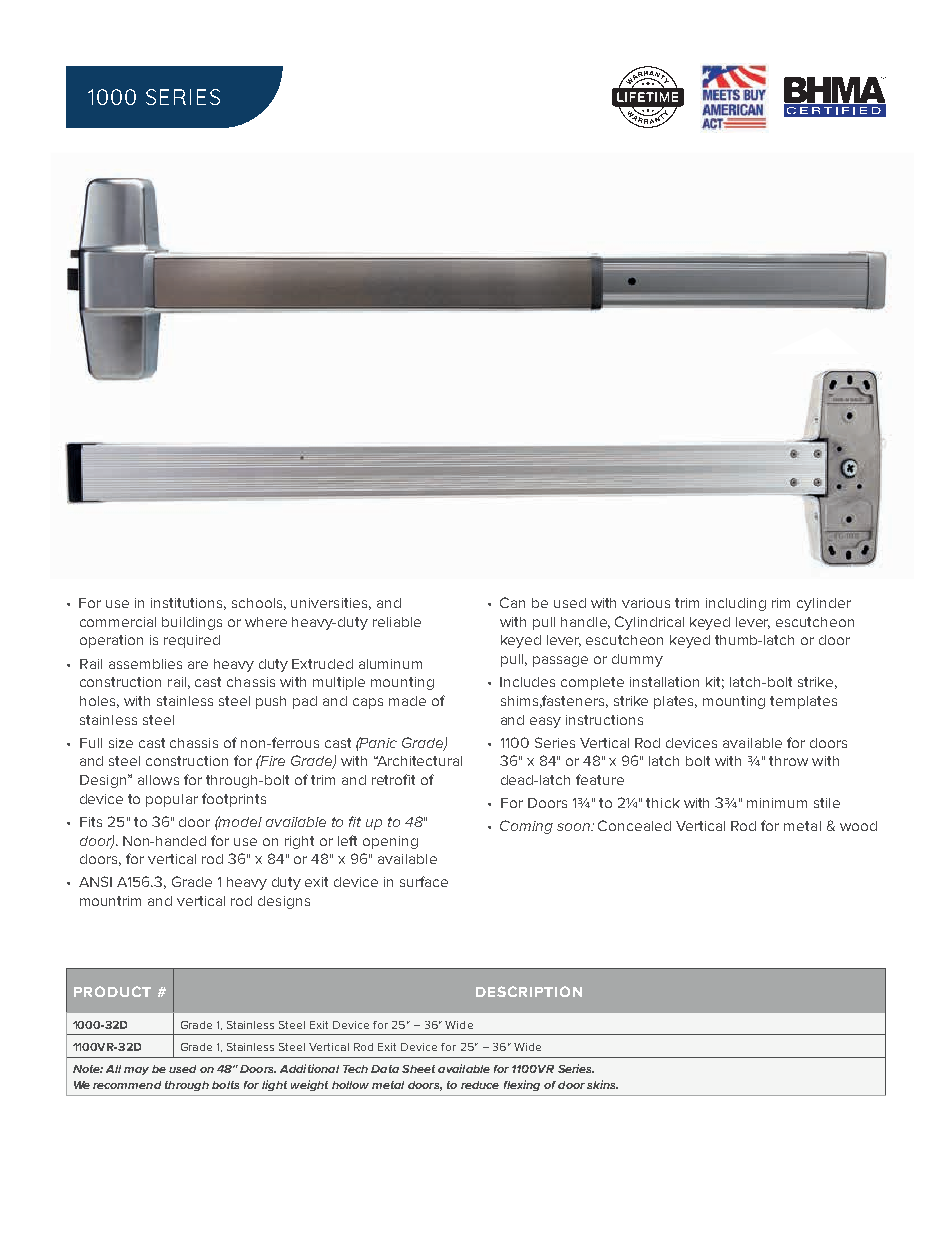 The height and width of the screenshot is (1233, 952). Describe the element at coordinates (526, 827) in the screenshot. I see `Coming` at that location.
